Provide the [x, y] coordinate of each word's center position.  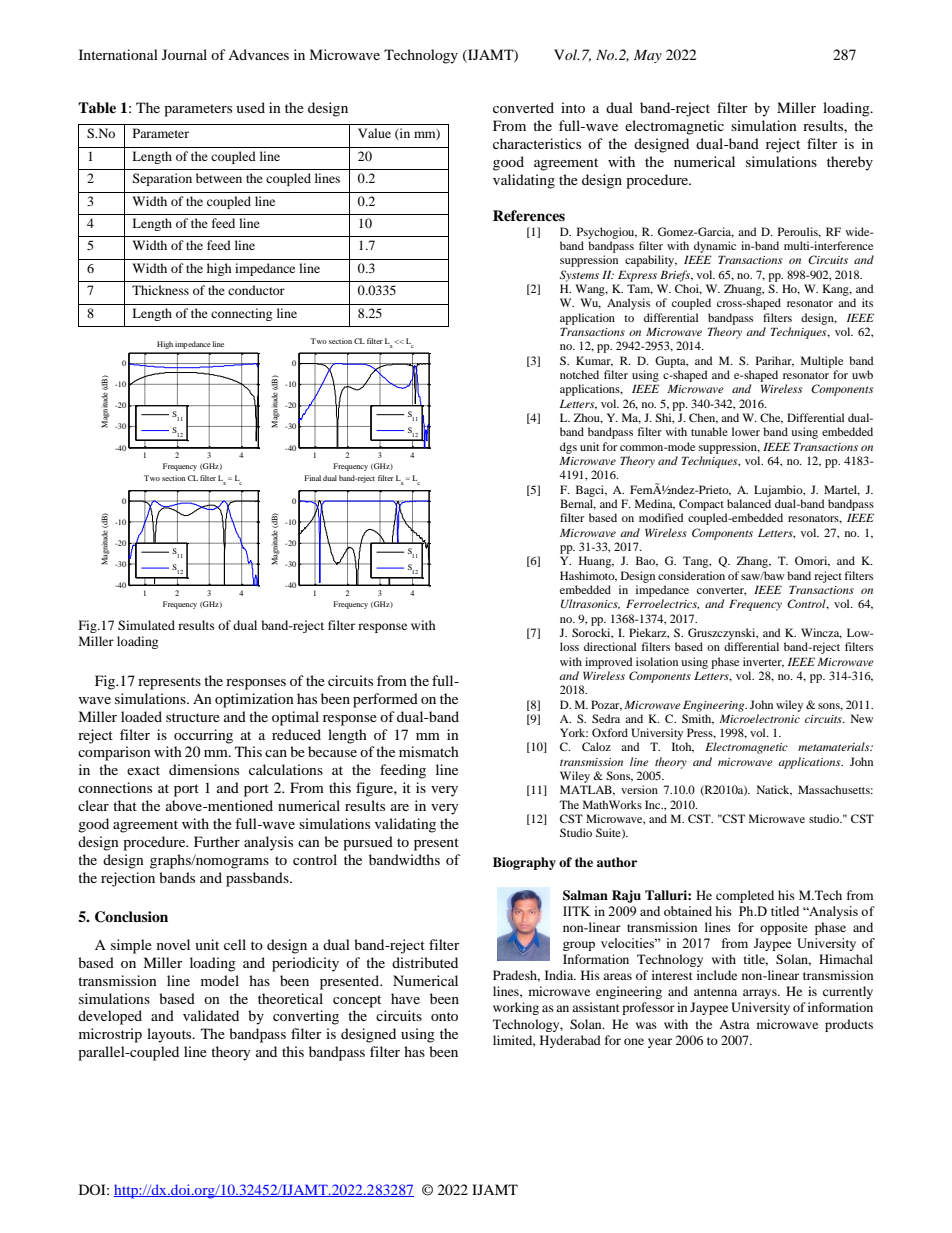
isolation [657, 661]
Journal [184, 54]
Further [217, 841]
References [529, 215]
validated [211, 1015]
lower [746, 431]
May [648, 56]
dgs [568, 448]
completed [745, 896]
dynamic [715, 247]
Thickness [160, 290]
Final [312, 478]
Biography [524, 863]
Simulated [146, 625]
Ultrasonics [590, 604]
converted [523, 107]
